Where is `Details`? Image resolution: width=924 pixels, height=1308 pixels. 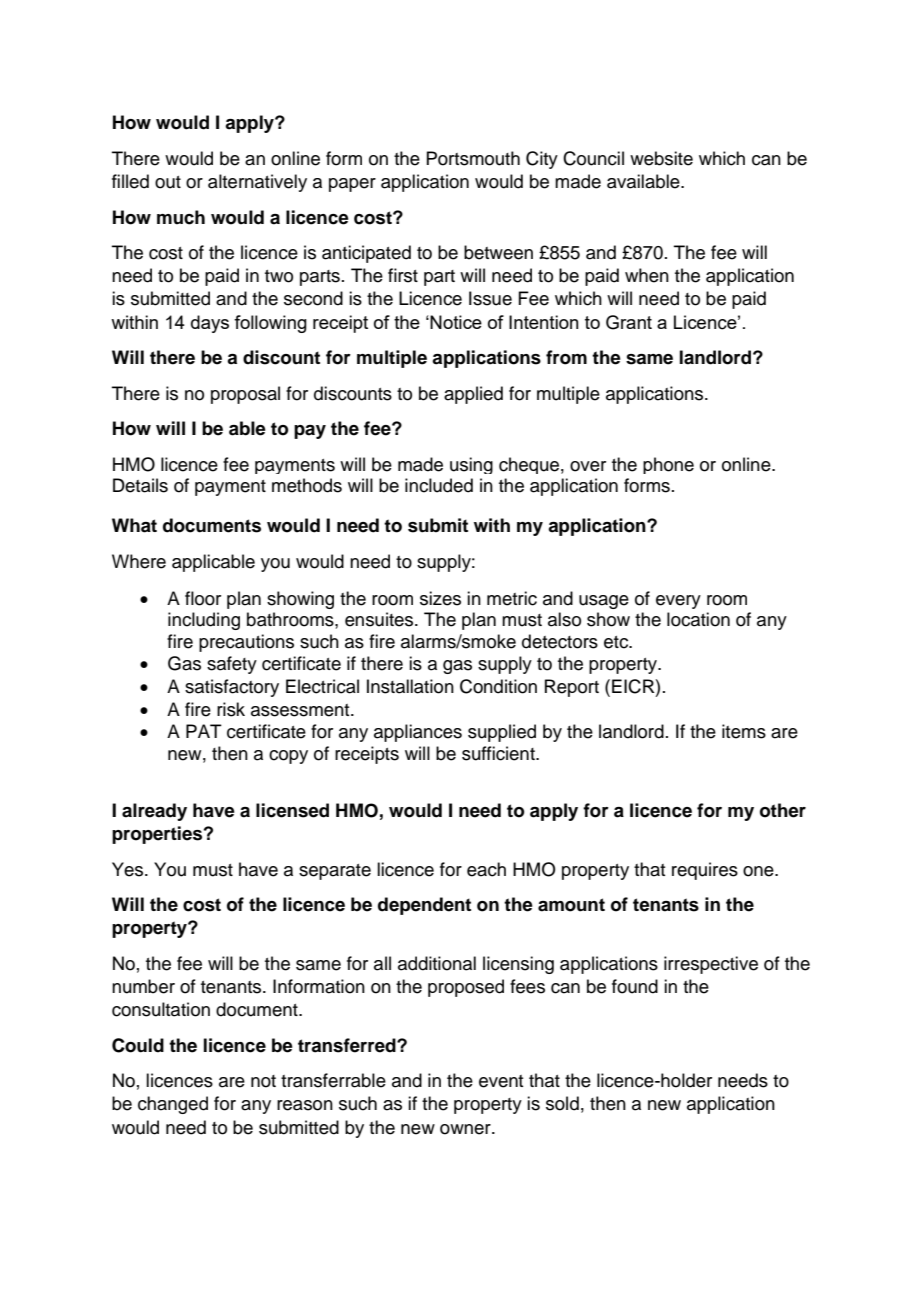
Details is located at coordinates (140, 485).
